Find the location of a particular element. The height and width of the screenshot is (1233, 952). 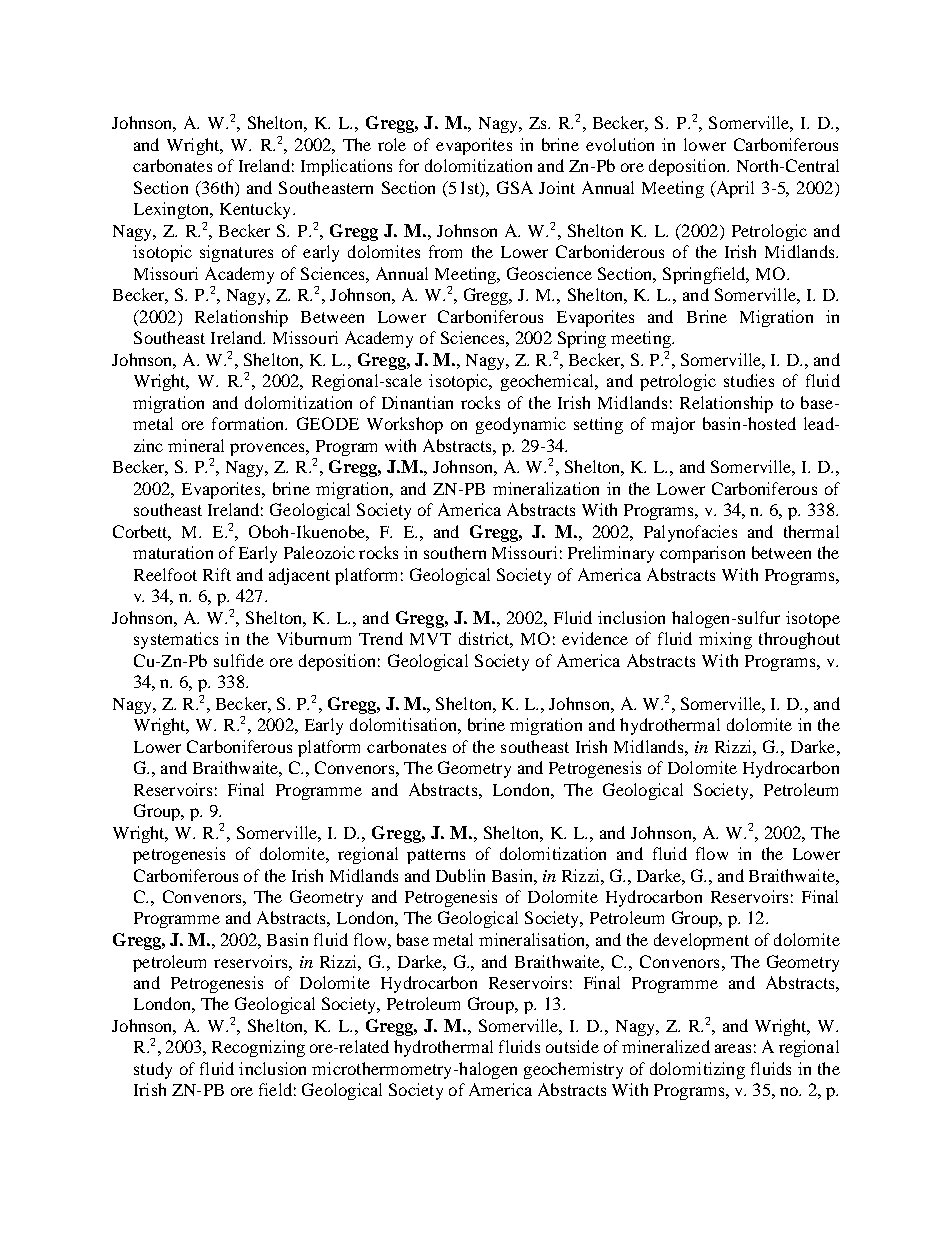

studies is located at coordinates (749, 380).
